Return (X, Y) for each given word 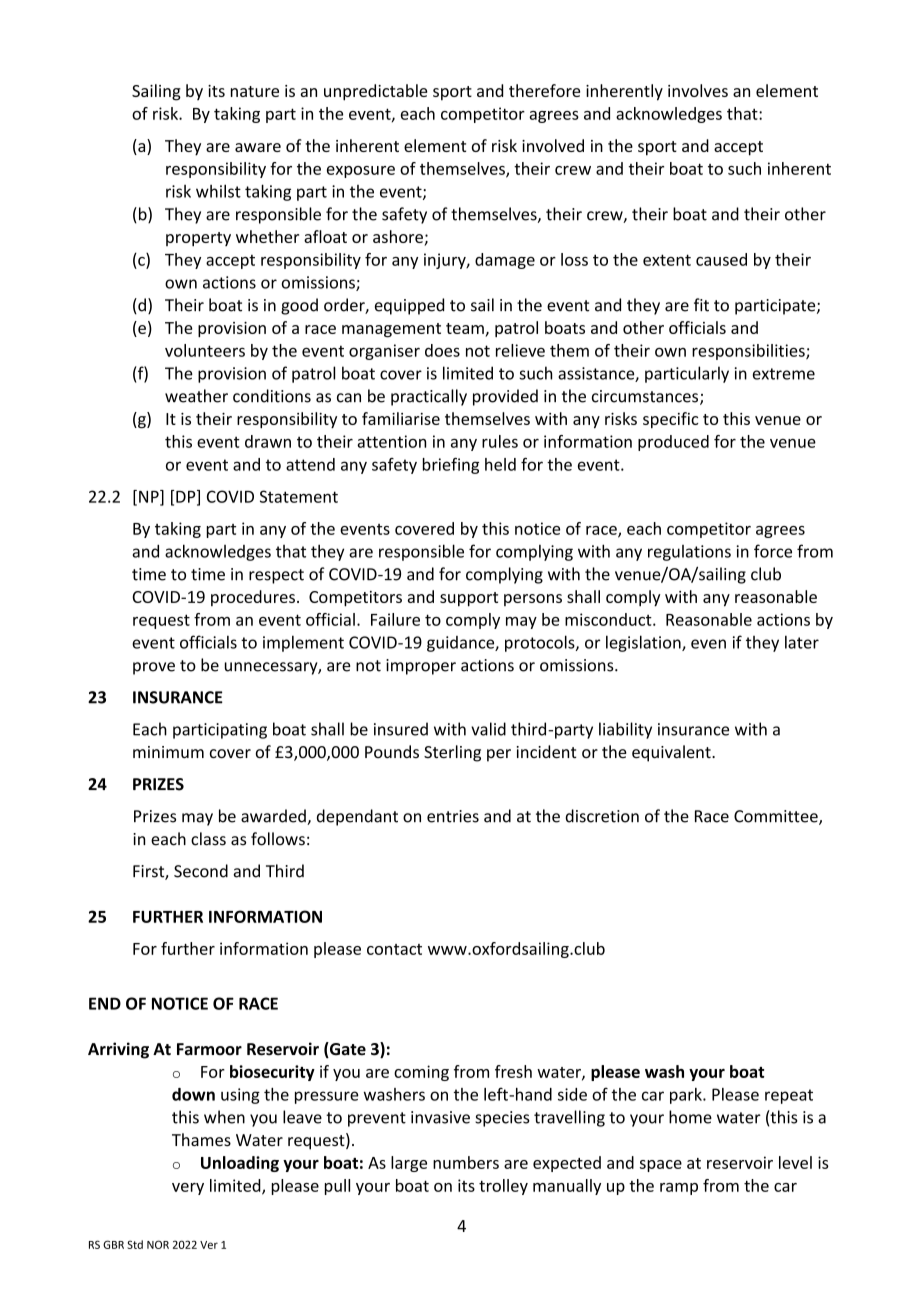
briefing (451, 466)
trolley (503, 1187)
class (208, 839)
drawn (268, 441)
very (188, 1189)
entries (453, 816)
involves (698, 90)
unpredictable (376, 92)
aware (258, 147)
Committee (777, 817)
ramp (679, 1189)
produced (673, 443)
